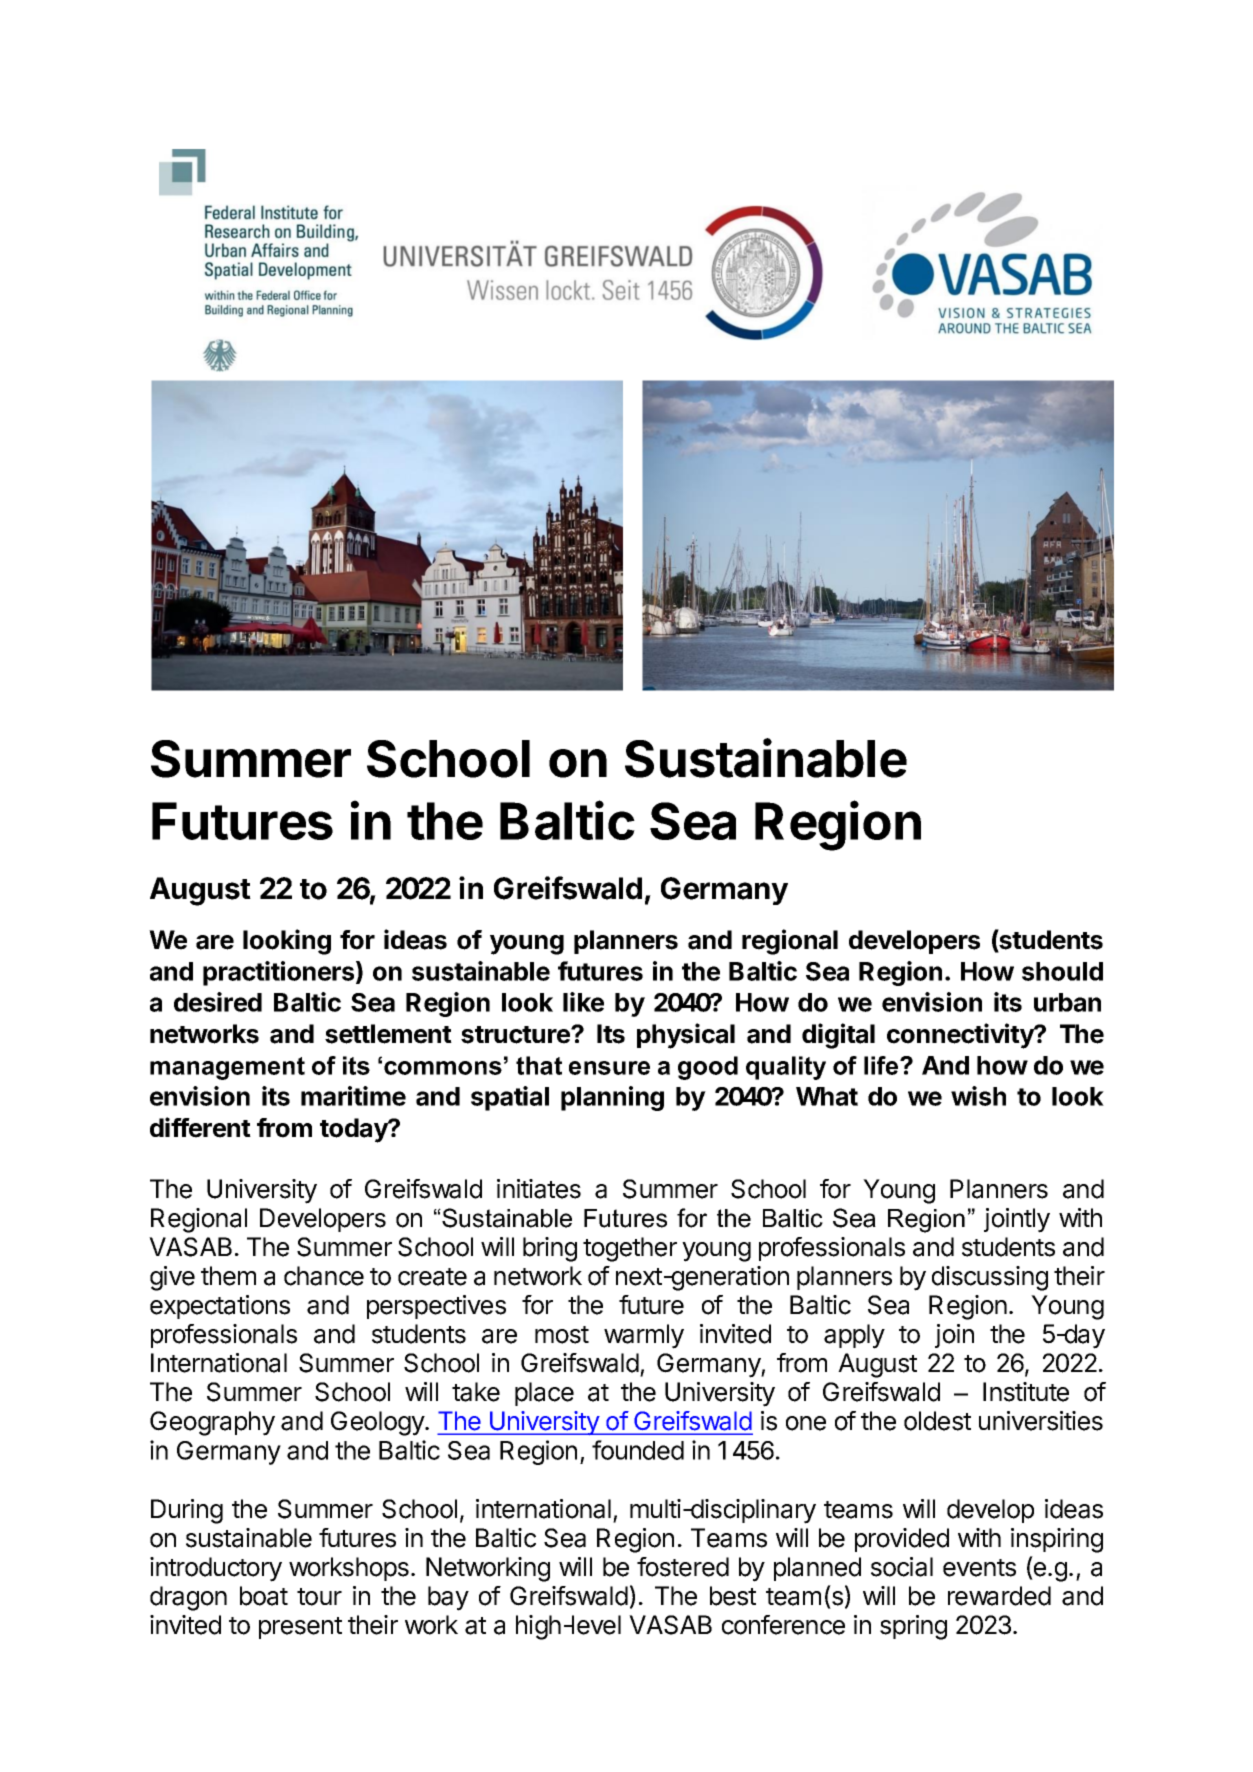 This image has height=1772, width=1253. Describe the element at coordinates (638, 1450) in the image. I see `founded` at that location.
